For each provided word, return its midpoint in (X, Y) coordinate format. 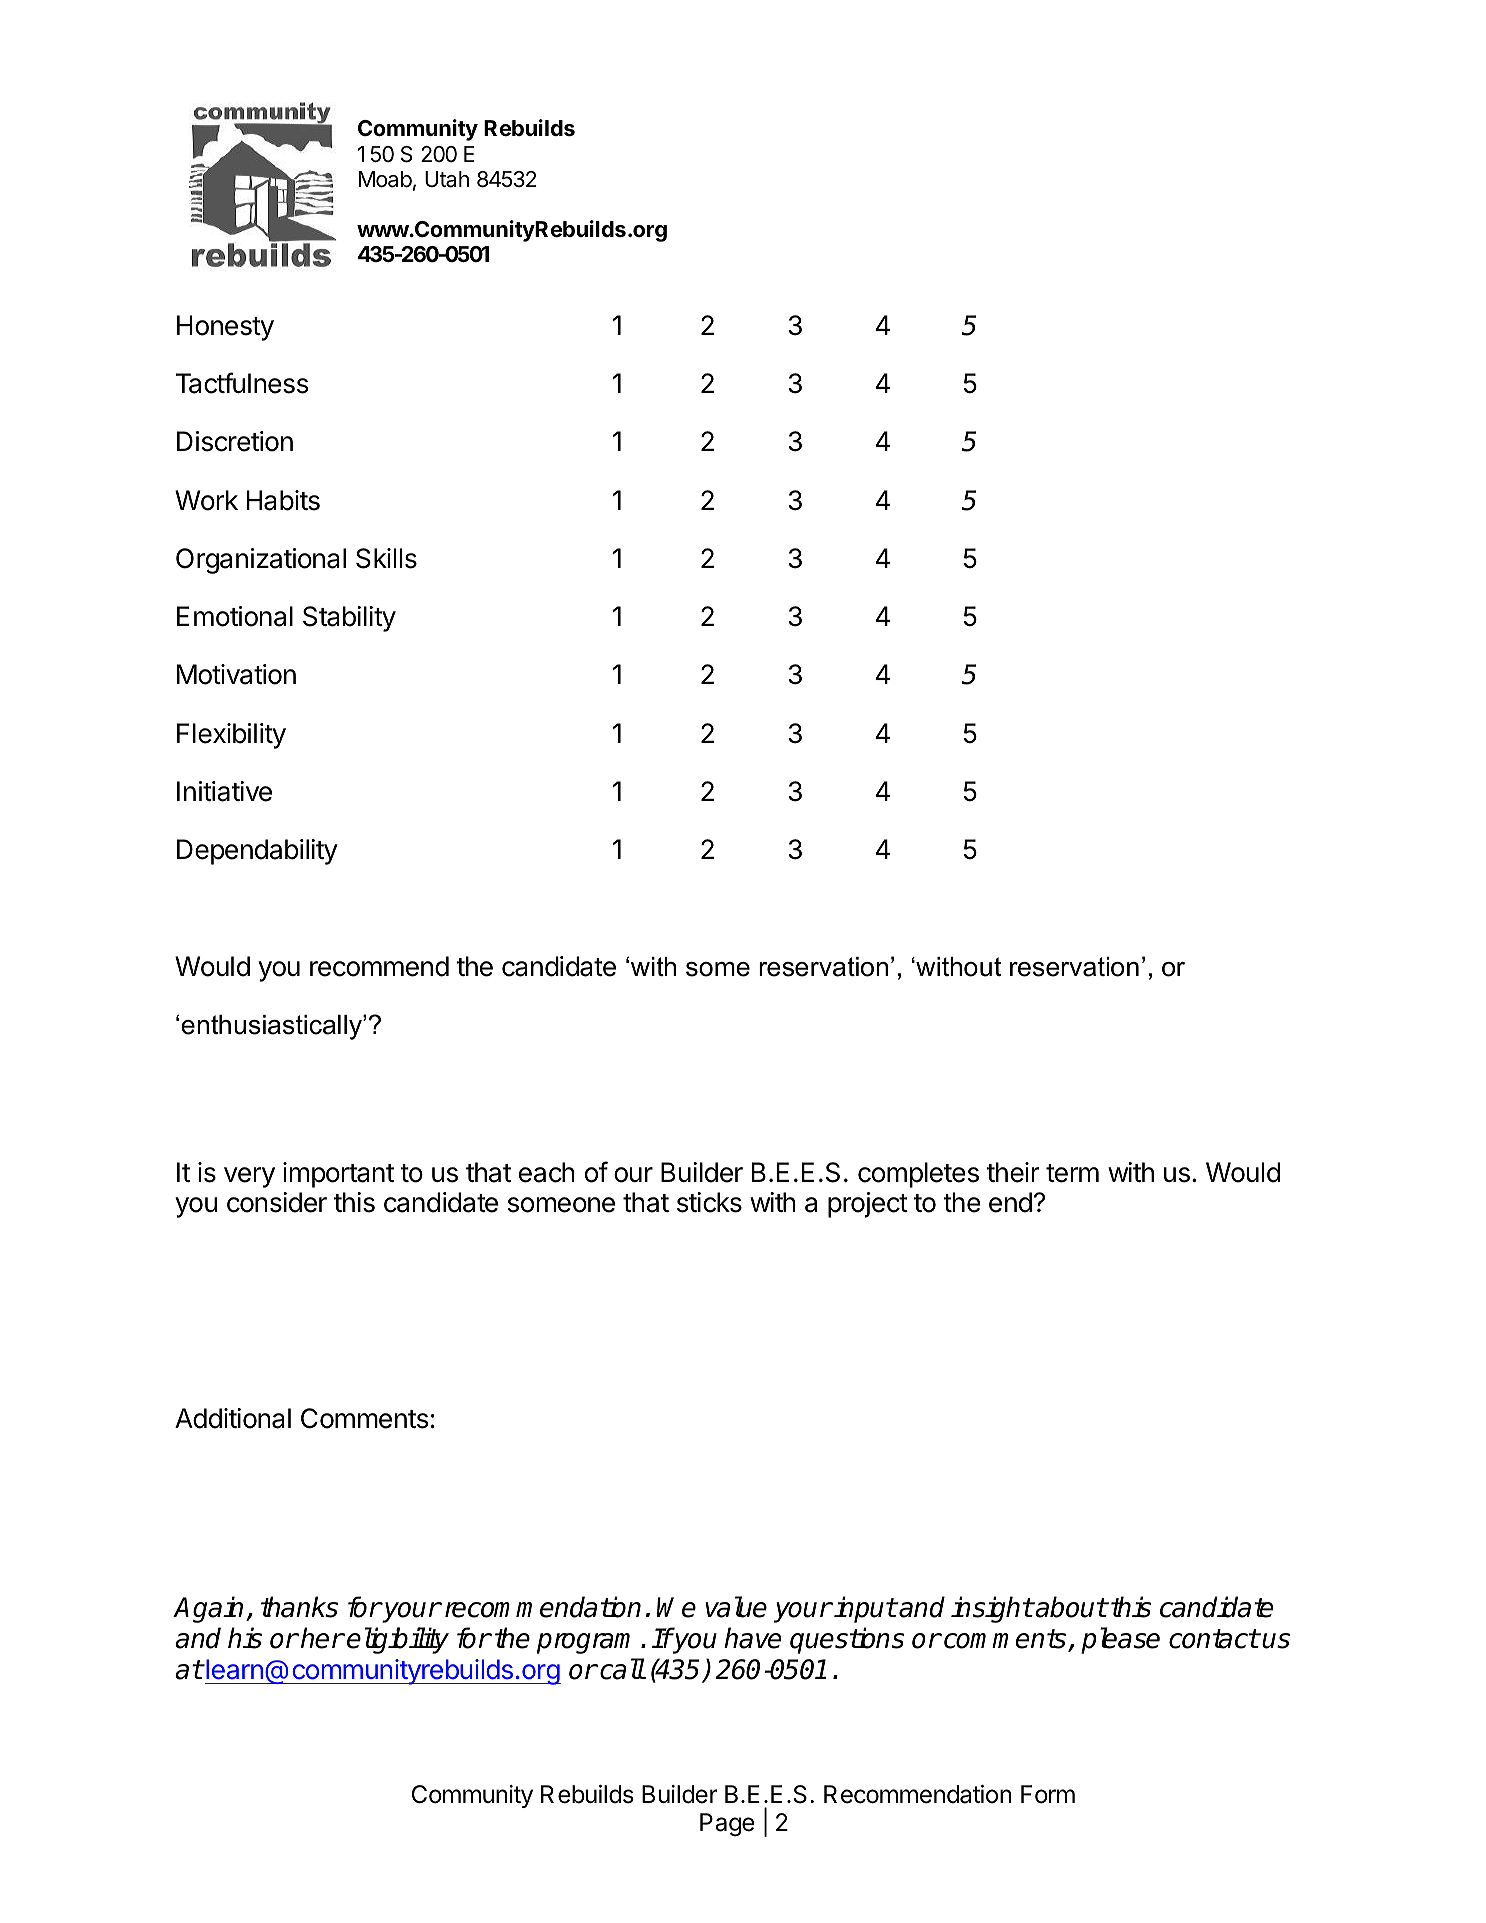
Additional (233, 1418)
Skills (386, 558)
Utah (447, 179)
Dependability (257, 852)
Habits (283, 500)
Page (727, 1825)
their (1013, 1172)
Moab (385, 179)
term (1072, 1173)
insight (992, 1609)
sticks (709, 1202)
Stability (349, 619)
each (547, 1172)
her (322, 1638)
